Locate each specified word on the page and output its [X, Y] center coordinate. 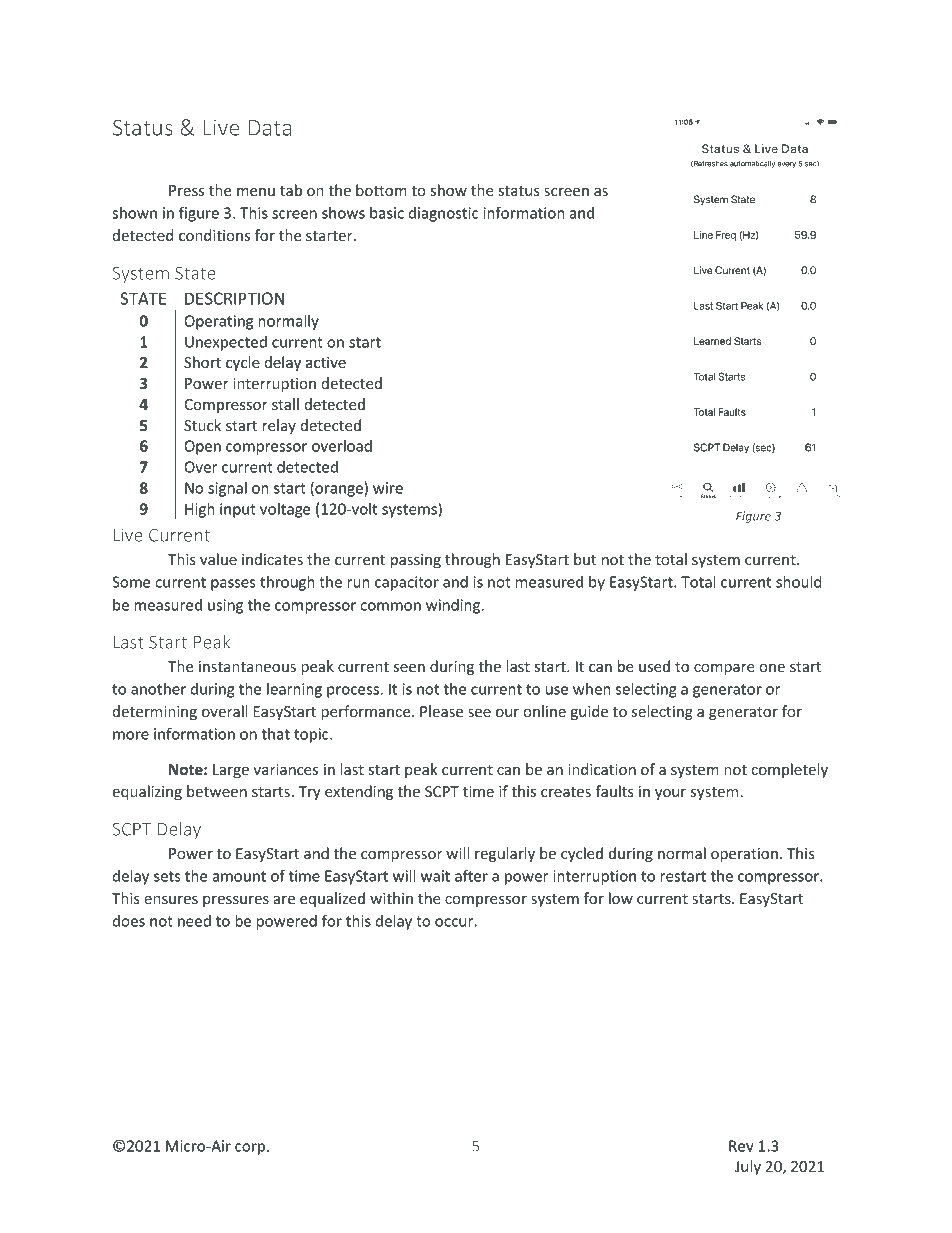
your [670, 794]
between [217, 791]
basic [387, 213]
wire [388, 488]
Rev [741, 1146]
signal [227, 489]
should [799, 582]
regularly [505, 854]
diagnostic [444, 214]
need [194, 921]
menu [256, 192]
